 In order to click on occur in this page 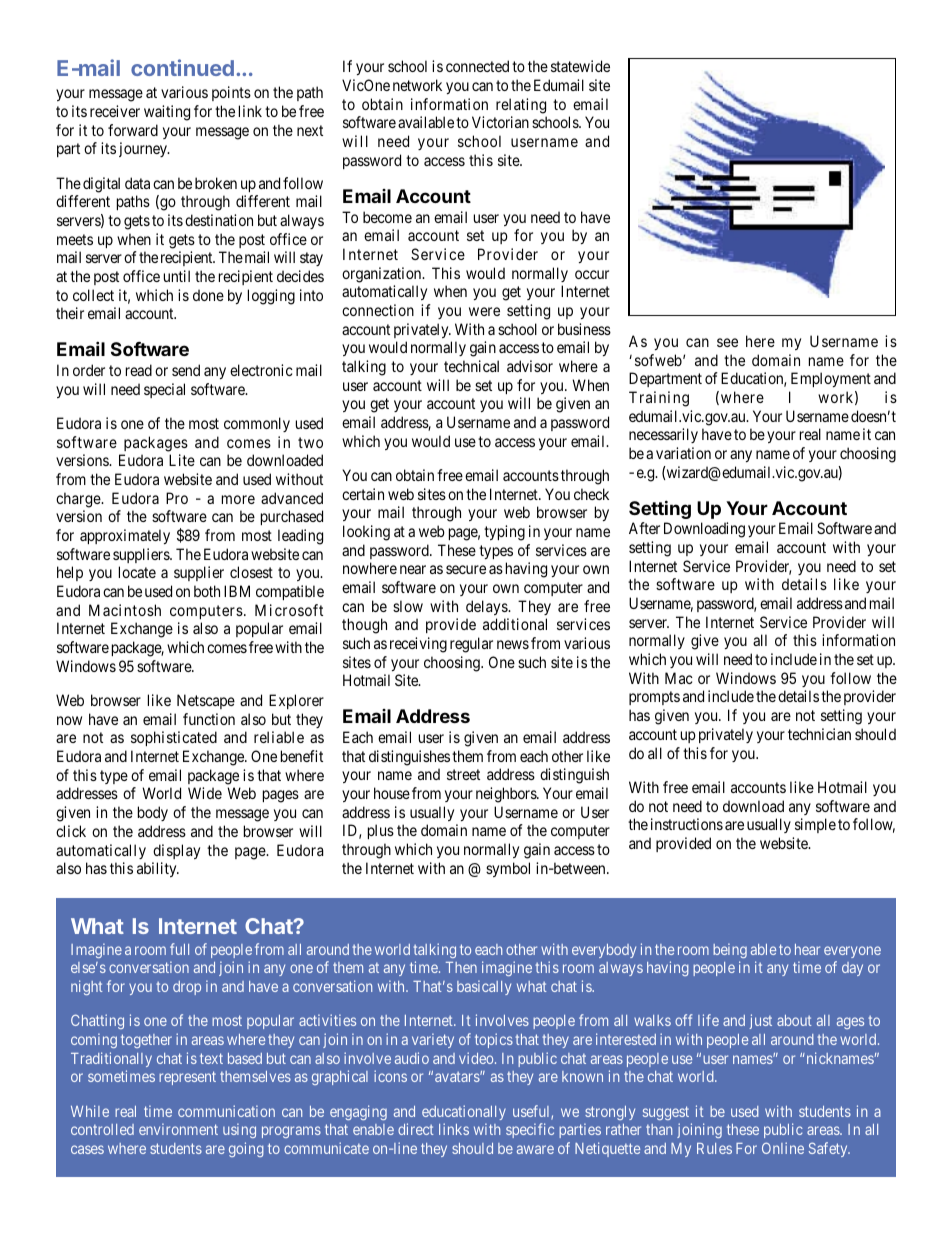, I will do `click(592, 274)`.
